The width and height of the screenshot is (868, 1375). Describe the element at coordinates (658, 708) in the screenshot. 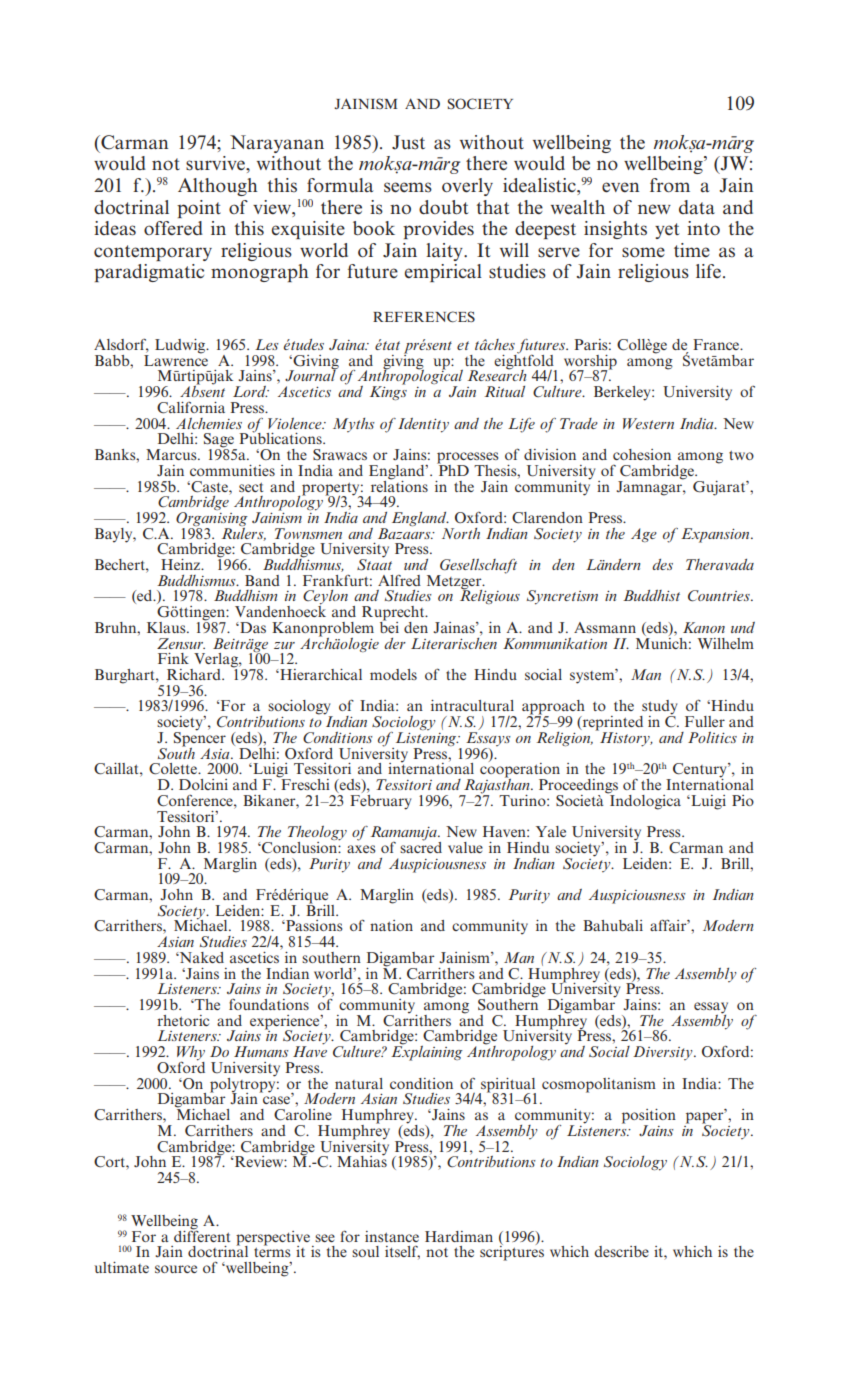

I see `study` at that location.
